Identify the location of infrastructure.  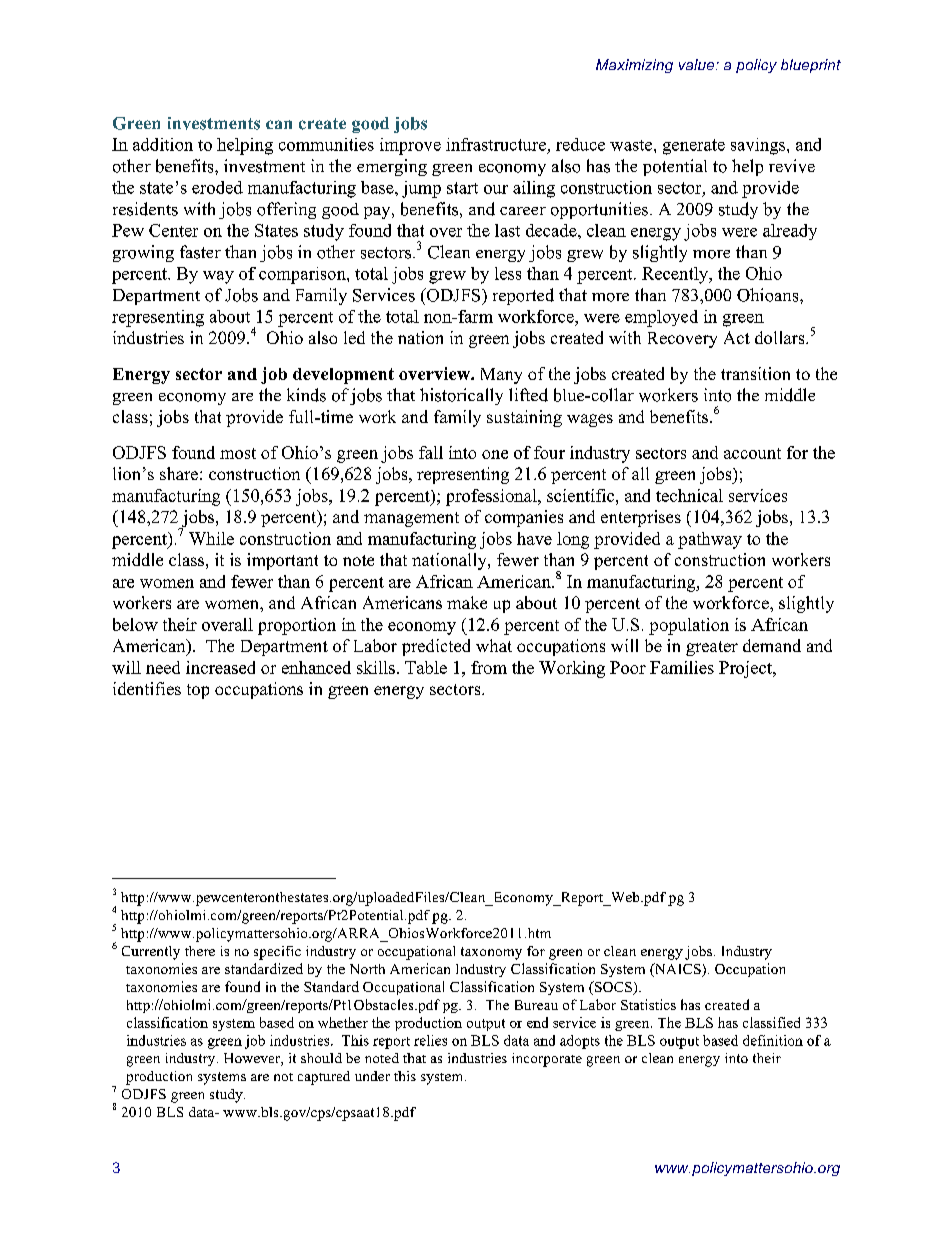
(496, 144).
